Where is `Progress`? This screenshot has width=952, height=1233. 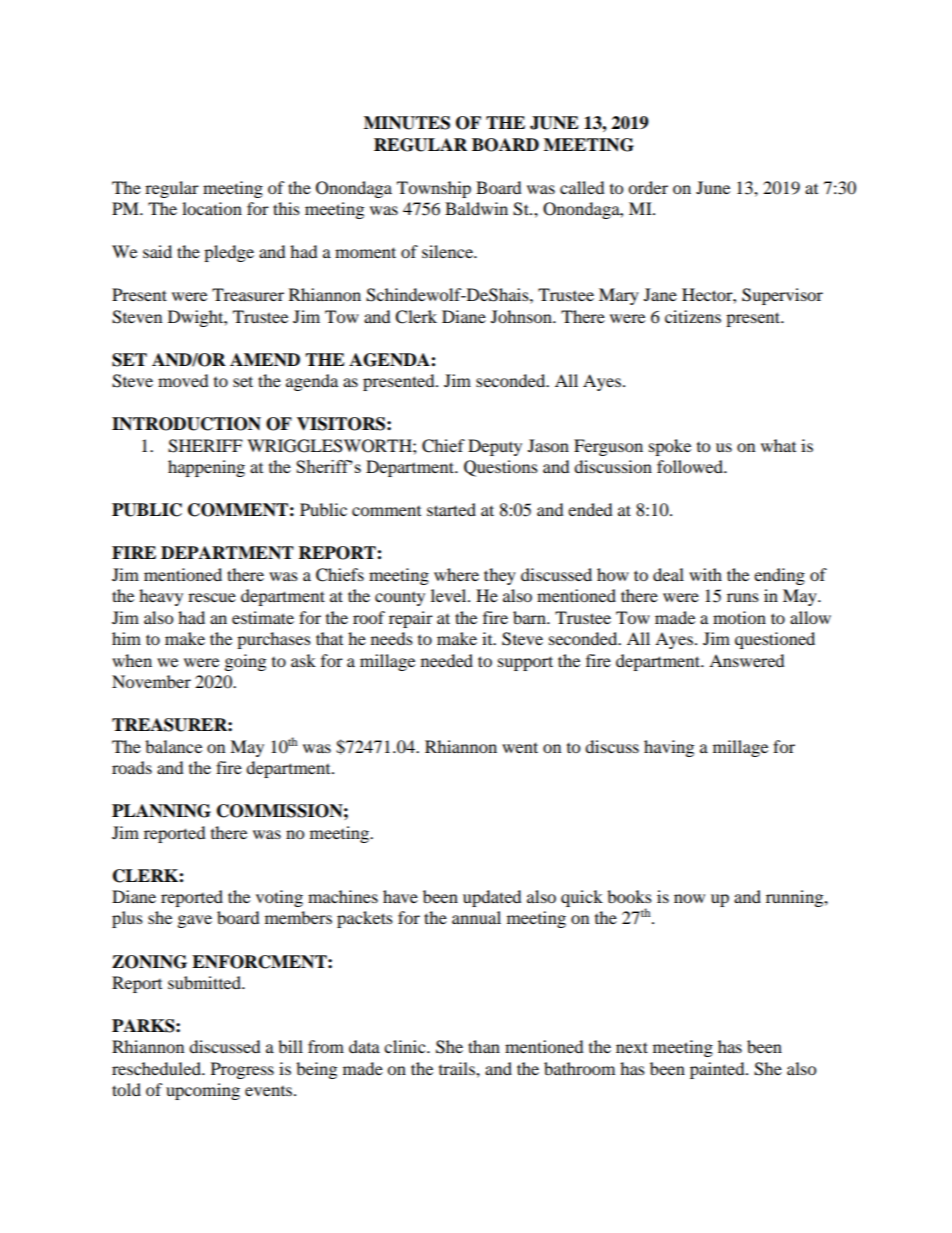 Progress is located at coordinates (242, 1070).
